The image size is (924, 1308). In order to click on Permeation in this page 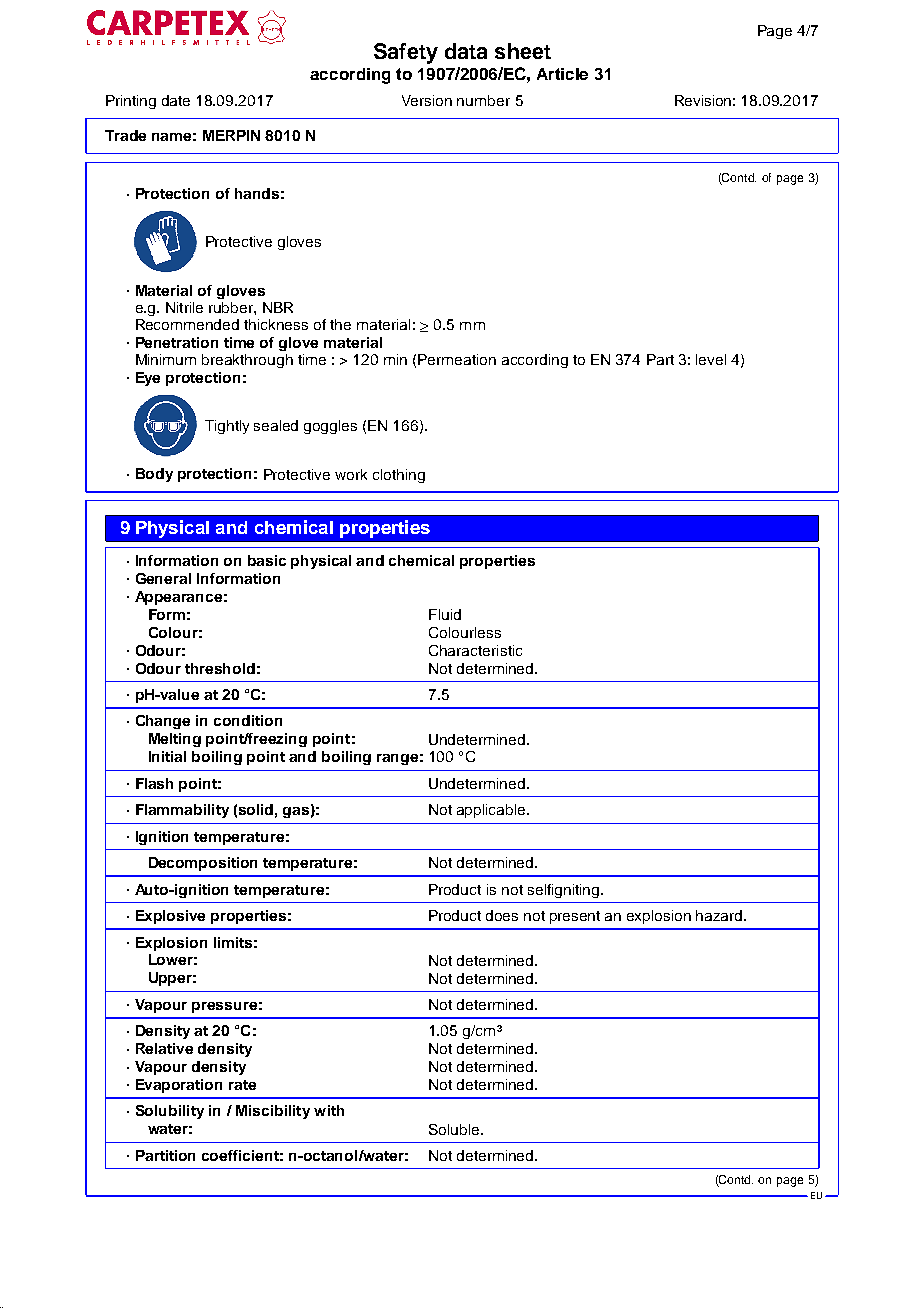, I will do `click(457, 359)`.
